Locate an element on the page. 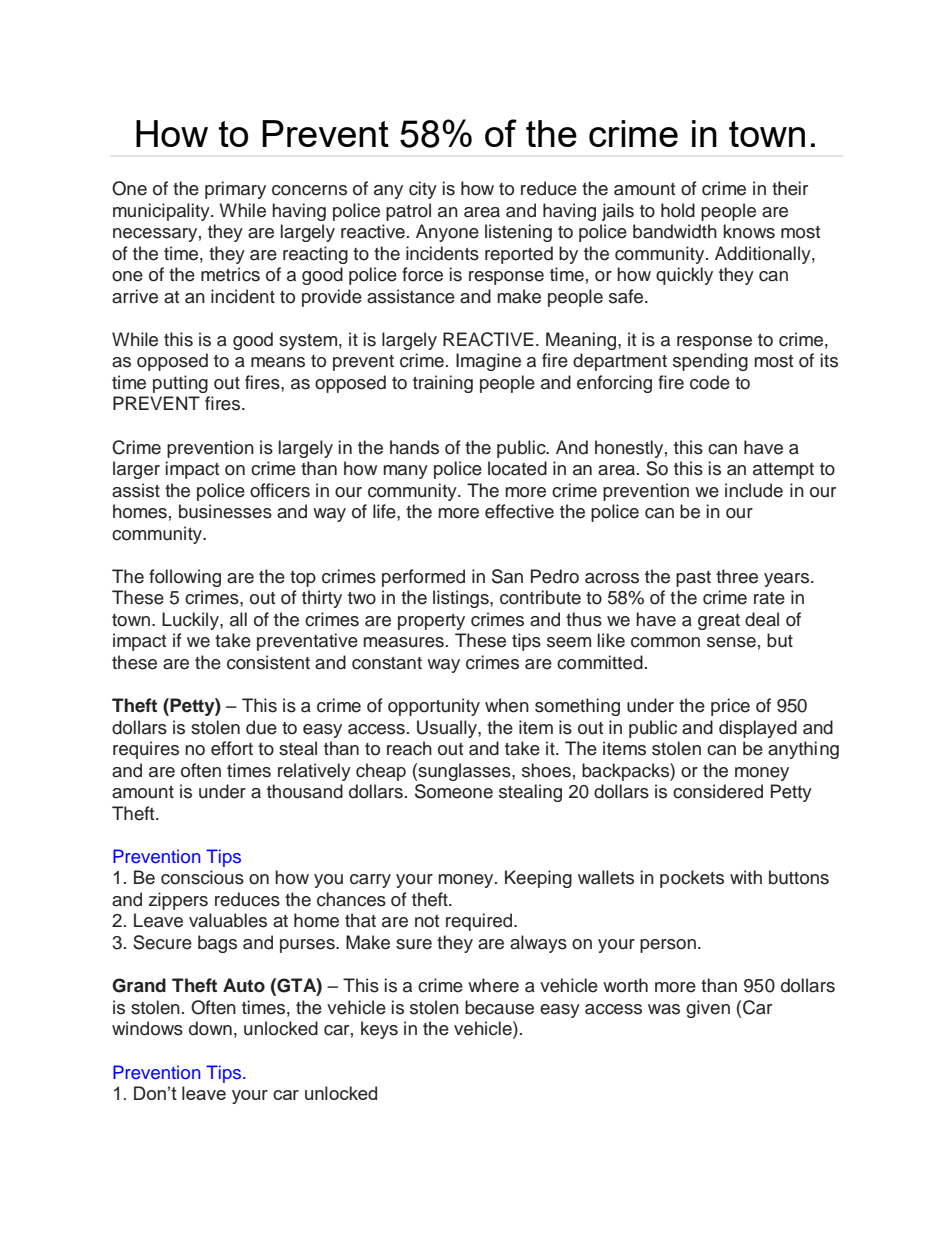 The width and height of the document is (952, 1233). Imagine is located at coordinates (488, 362).
